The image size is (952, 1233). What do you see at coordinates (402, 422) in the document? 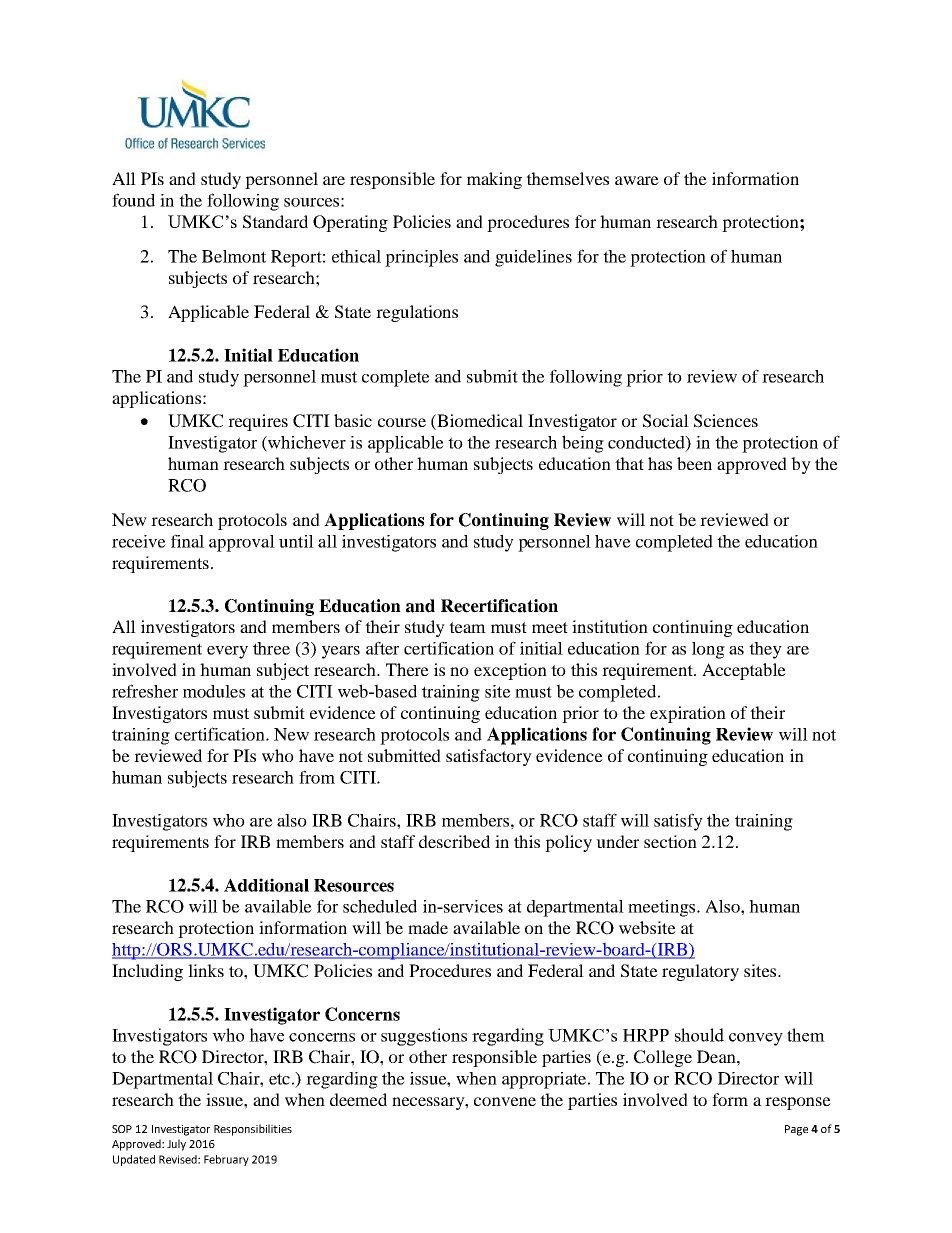
I see `course` at bounding box center [402, 422].
